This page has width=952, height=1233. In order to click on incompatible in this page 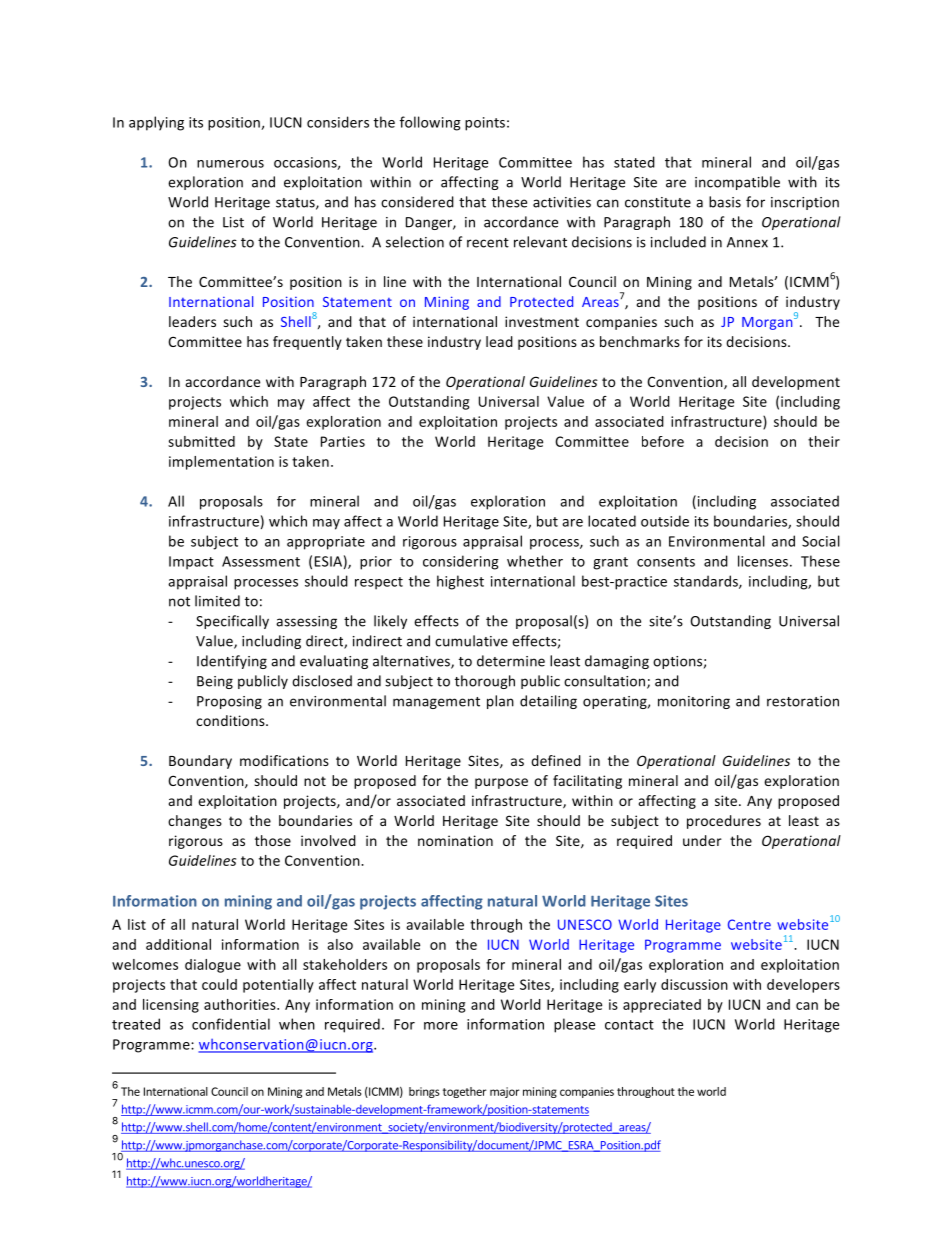, I will do `click(737, 183)`.
